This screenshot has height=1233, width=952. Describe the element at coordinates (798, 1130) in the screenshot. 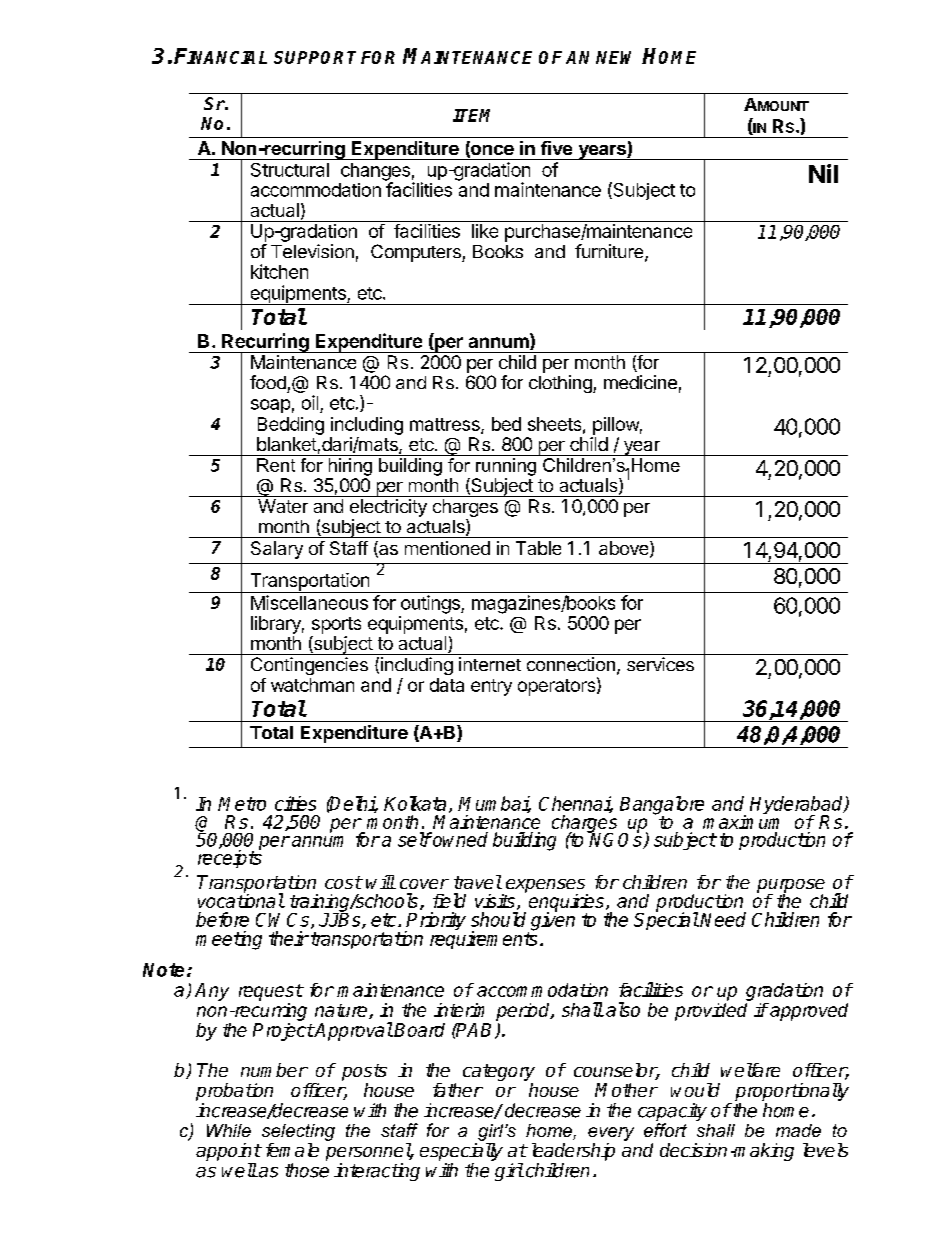

I see `made` at that location.
